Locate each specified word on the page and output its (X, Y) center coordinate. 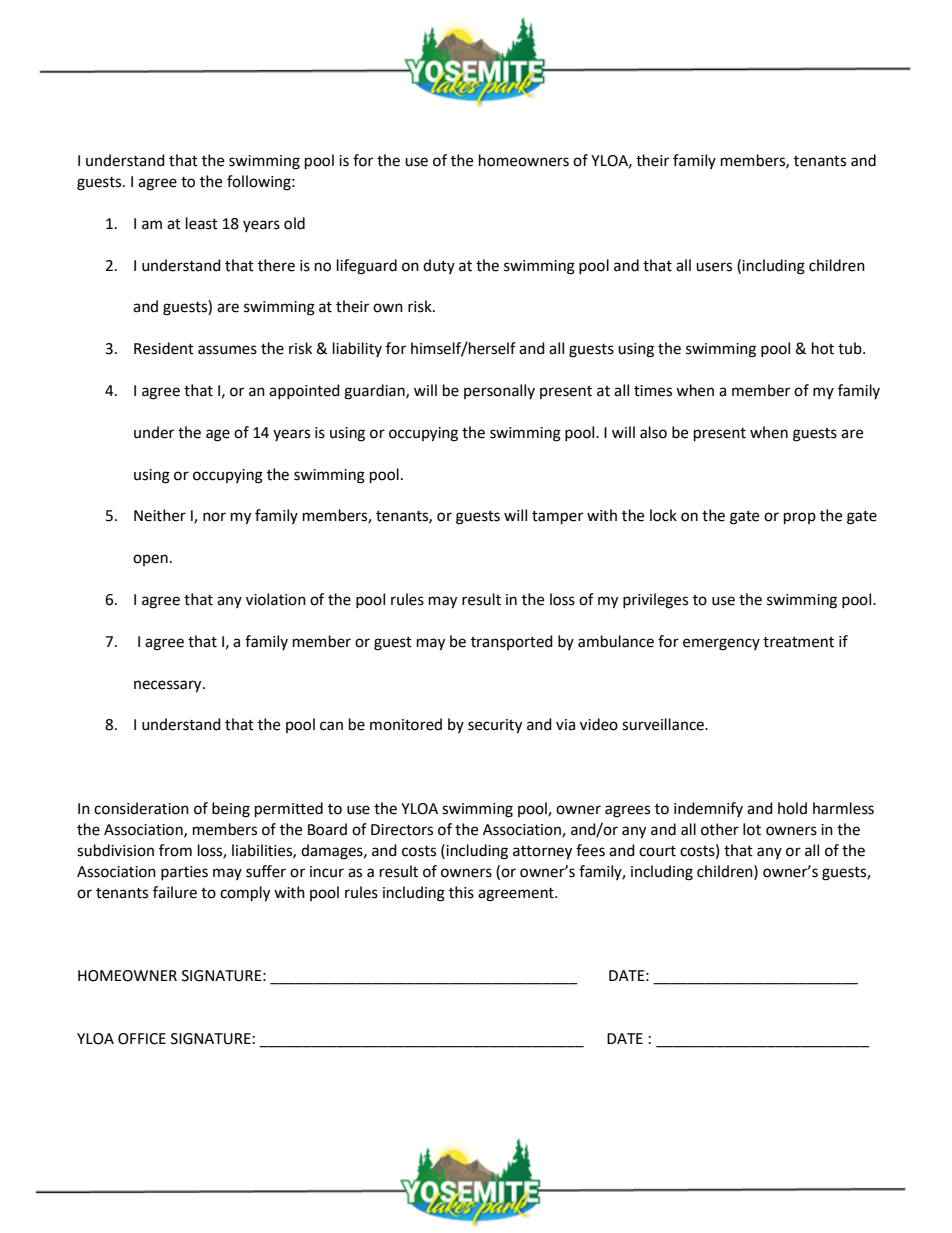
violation (276, 599)
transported (512, 642)
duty (439, 266)
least (202, 223)
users (714, 267)
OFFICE (142, 1039)
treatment (798, 642)
